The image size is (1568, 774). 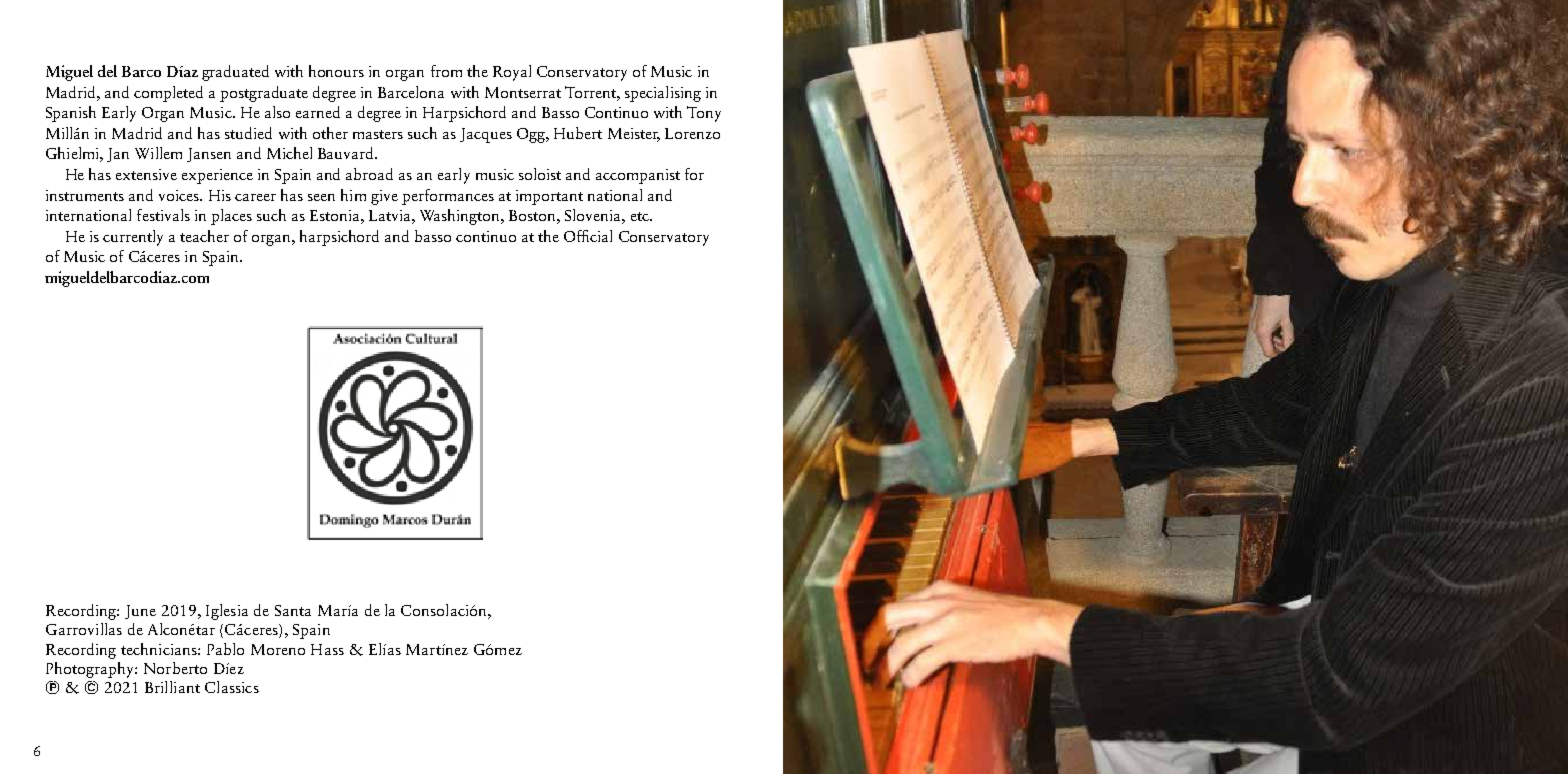 I want to click on Moreno, so click(x=278, y=649).
